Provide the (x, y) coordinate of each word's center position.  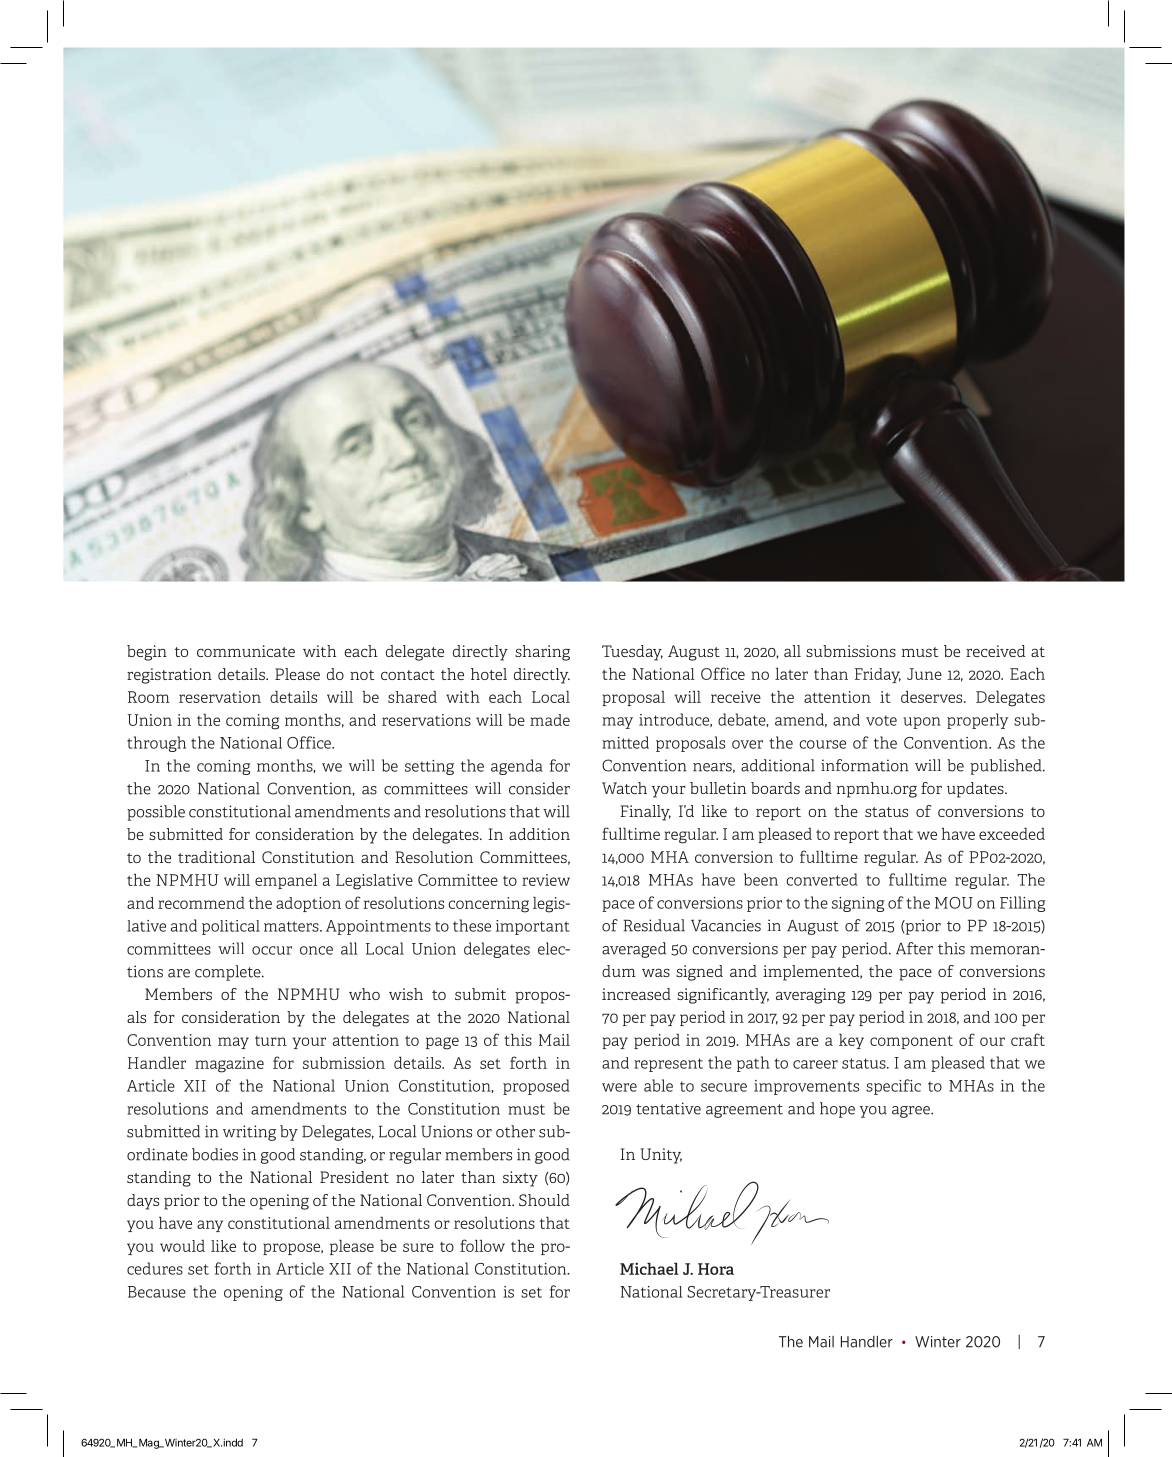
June (924, 674)
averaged (634, 950)
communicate (246, 651)
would (182, 1246)
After (914, 948)
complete (229, 973)
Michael (649, 1268)
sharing (542, 653)
